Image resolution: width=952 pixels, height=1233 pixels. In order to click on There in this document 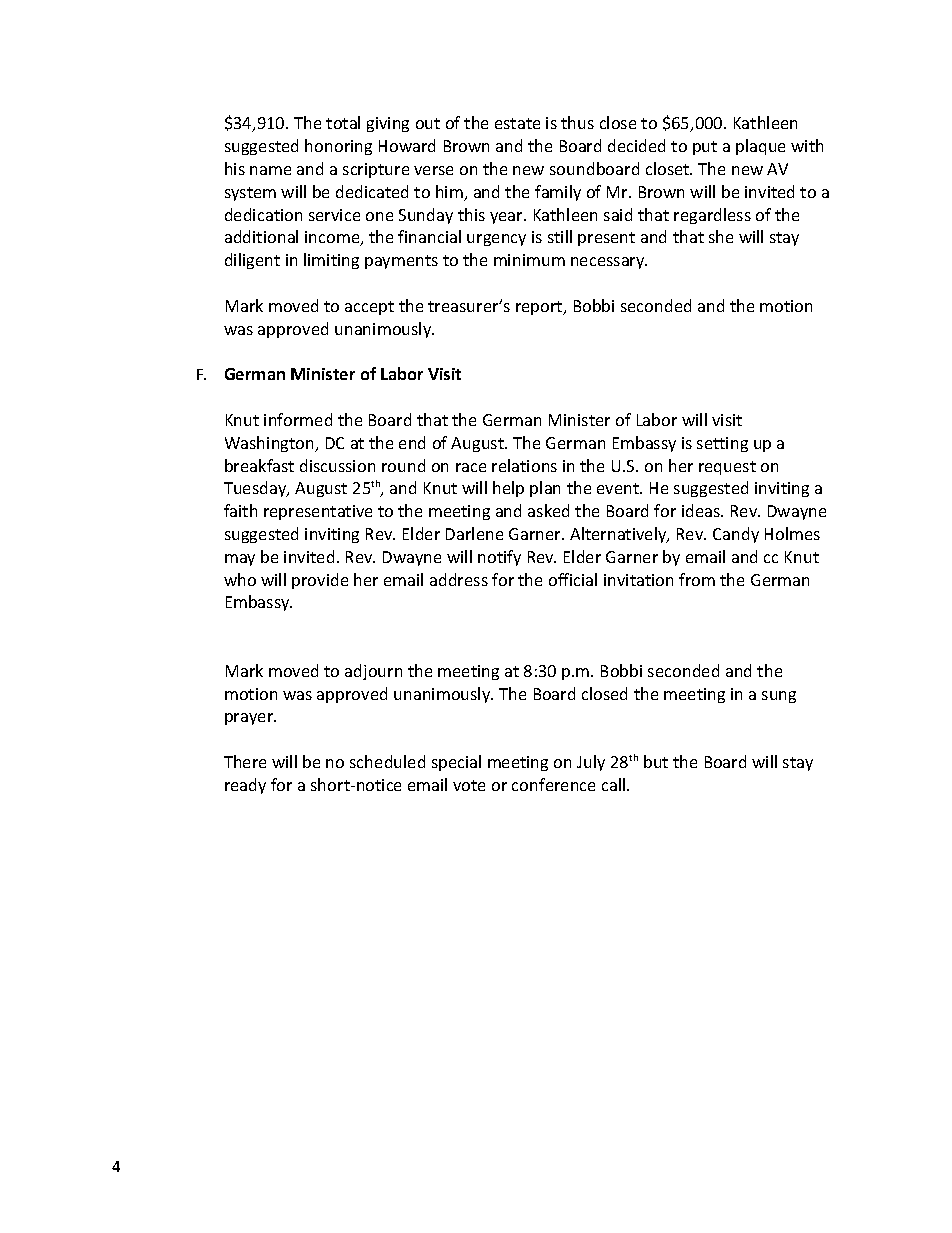, I will do `click(245, 761)`.
